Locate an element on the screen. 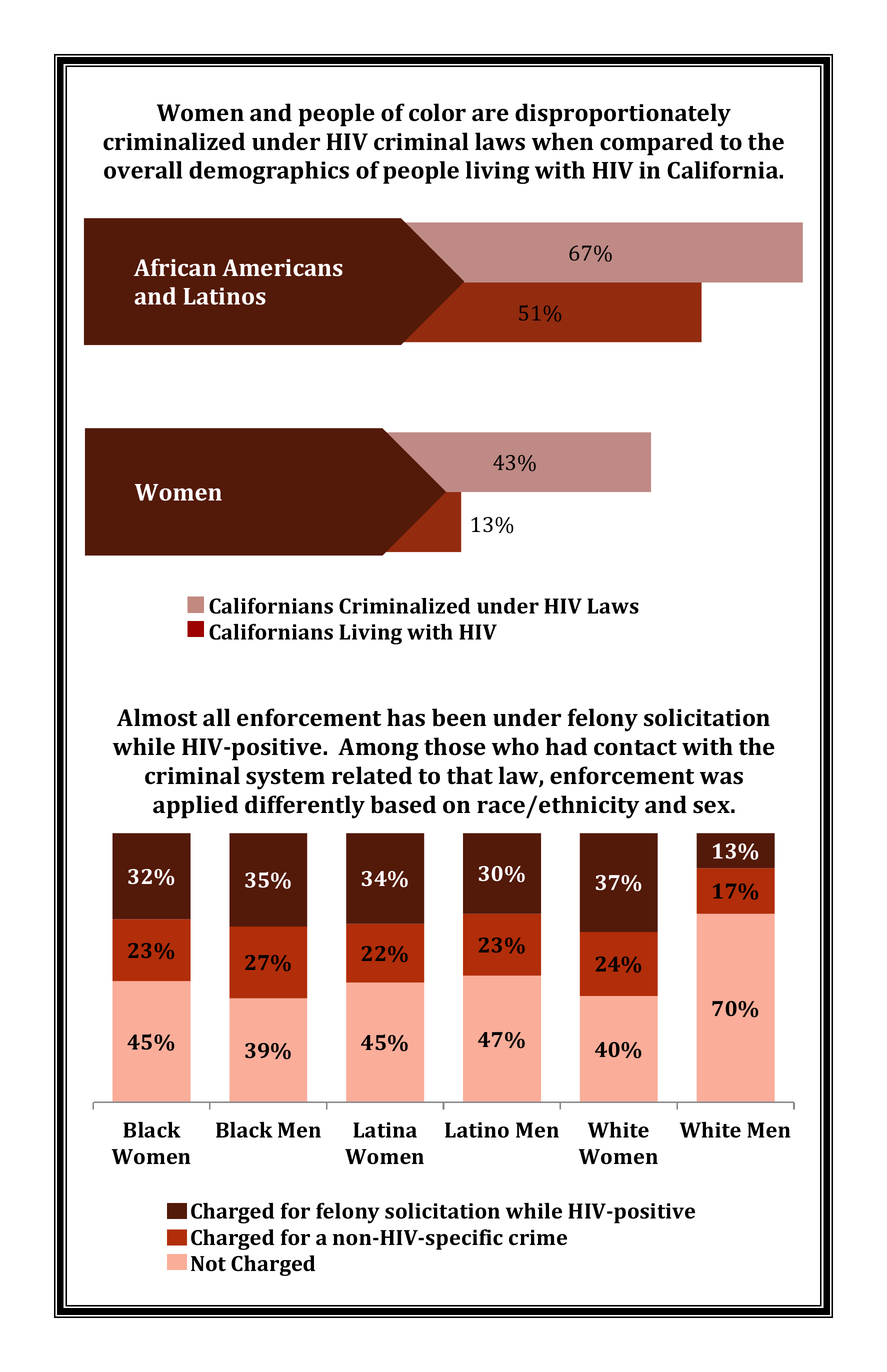 The width and height of the screenshot is (887, 1372). Latina is located at coordinates (385, 1130).
